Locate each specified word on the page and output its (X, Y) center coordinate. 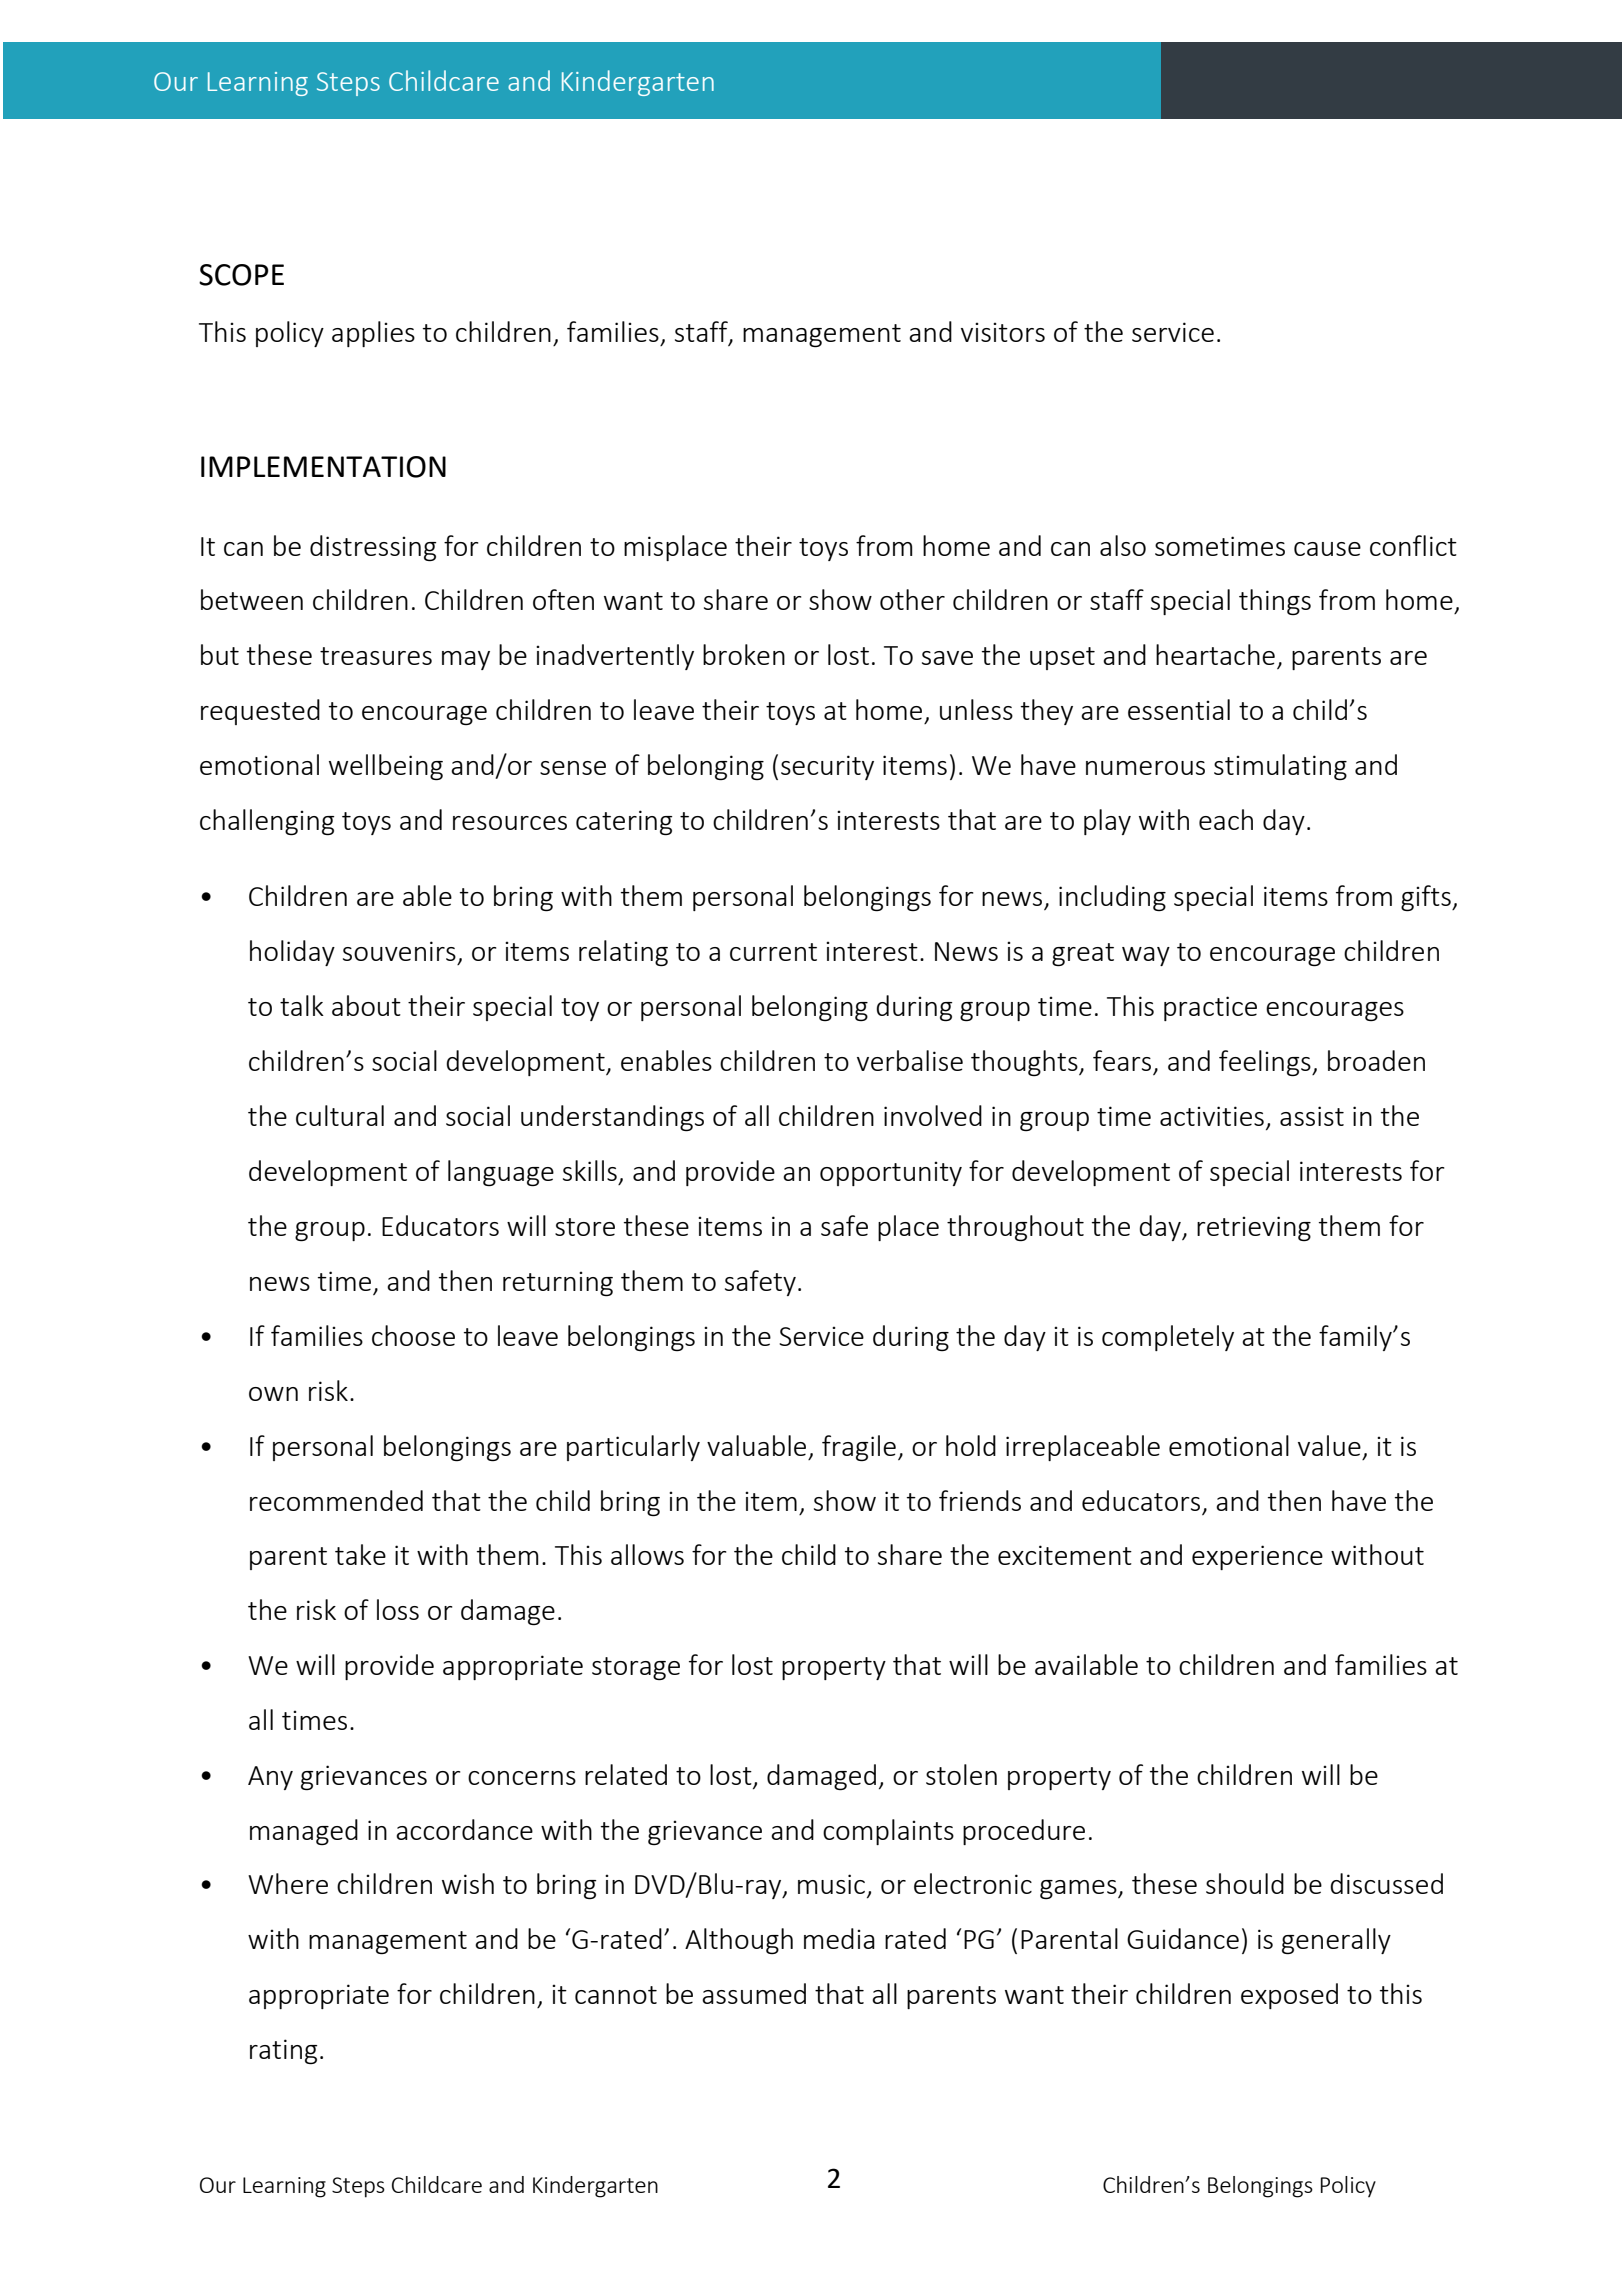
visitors (1003, 332)
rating (283, 2051)
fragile (859, 1448)
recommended (336, 1500)
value (1329, 1445)
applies (373, 334)
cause (1327, 549)
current (773, 952)
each (1226, 819)
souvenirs (399, 951)
